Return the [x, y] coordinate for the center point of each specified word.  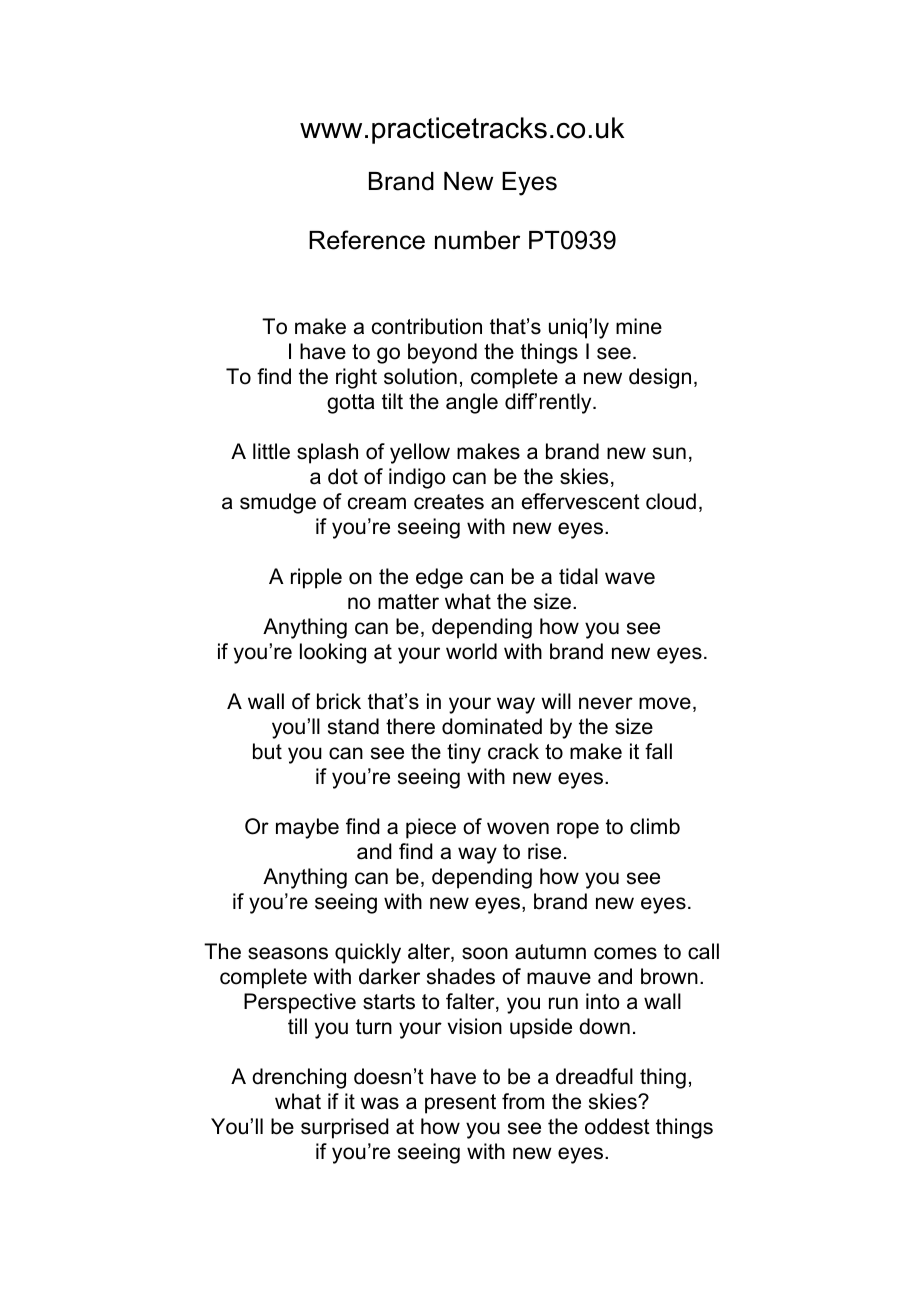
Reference [367, 240]
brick [339, 701]
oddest [617, 1126]
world [471, 651]
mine [639, 326]
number [477, 240]
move [665, 703]
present [460, 1104]
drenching [299, 1078]
